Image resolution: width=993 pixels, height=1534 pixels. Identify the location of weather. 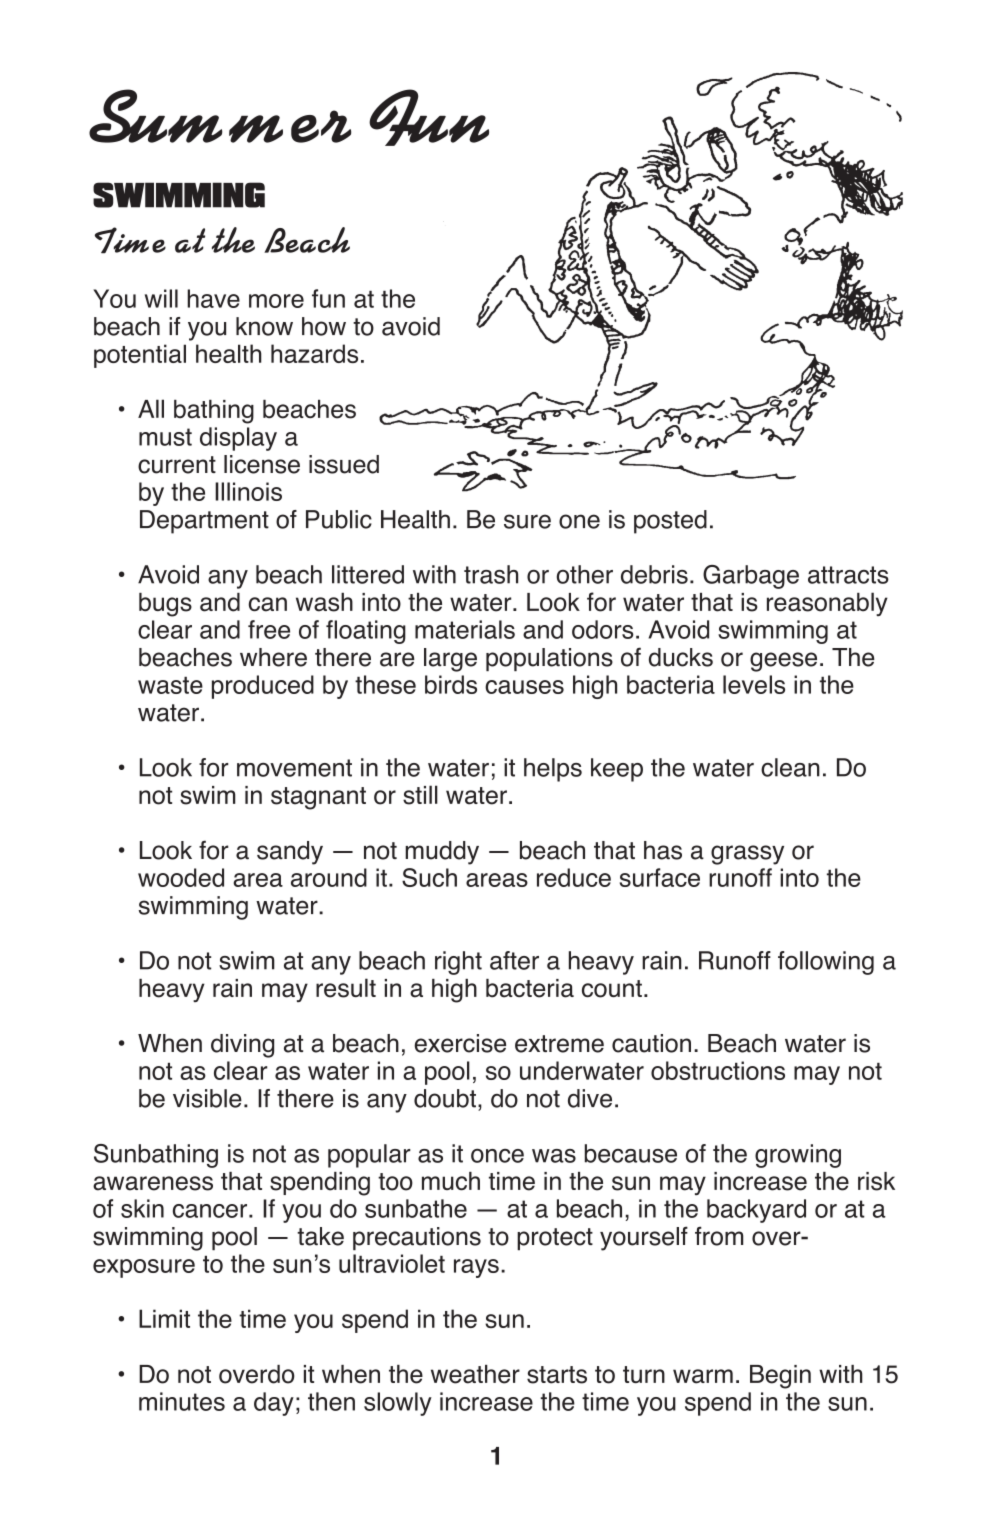
(475, 1374).
